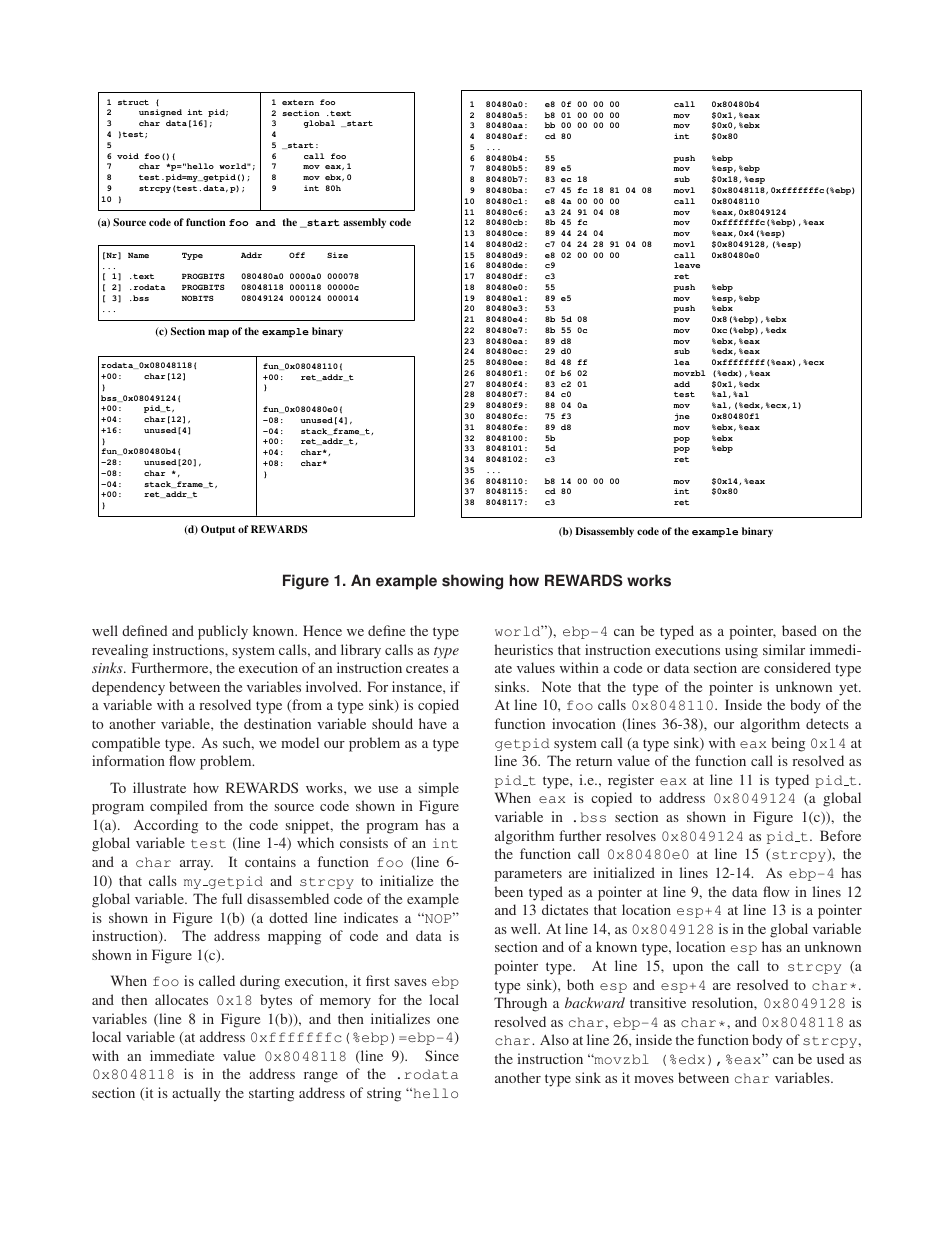 This page has height=1233, width=952. I want to click on unsigned, so click(160, 113).
